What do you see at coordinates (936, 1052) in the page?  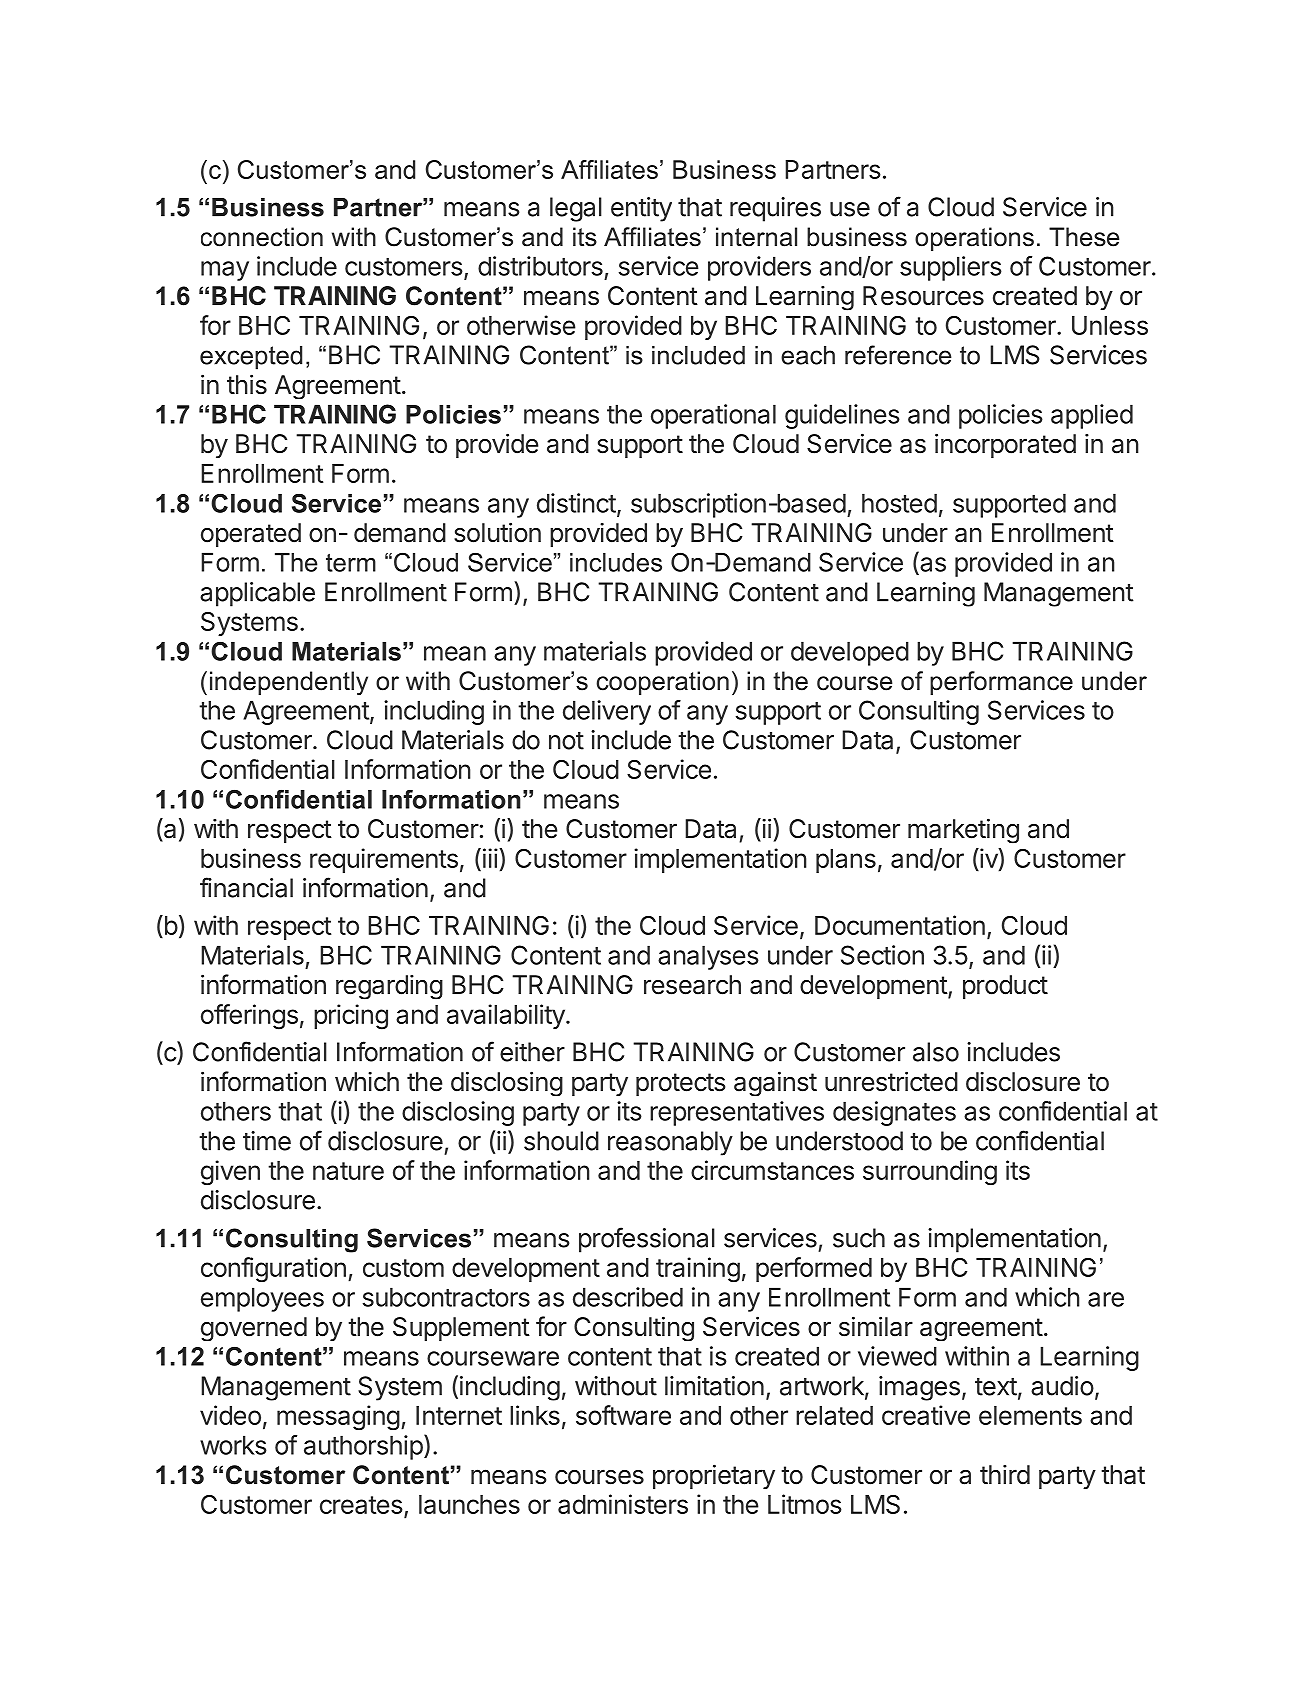 I see `also` at bounding box center [936, 1052].
